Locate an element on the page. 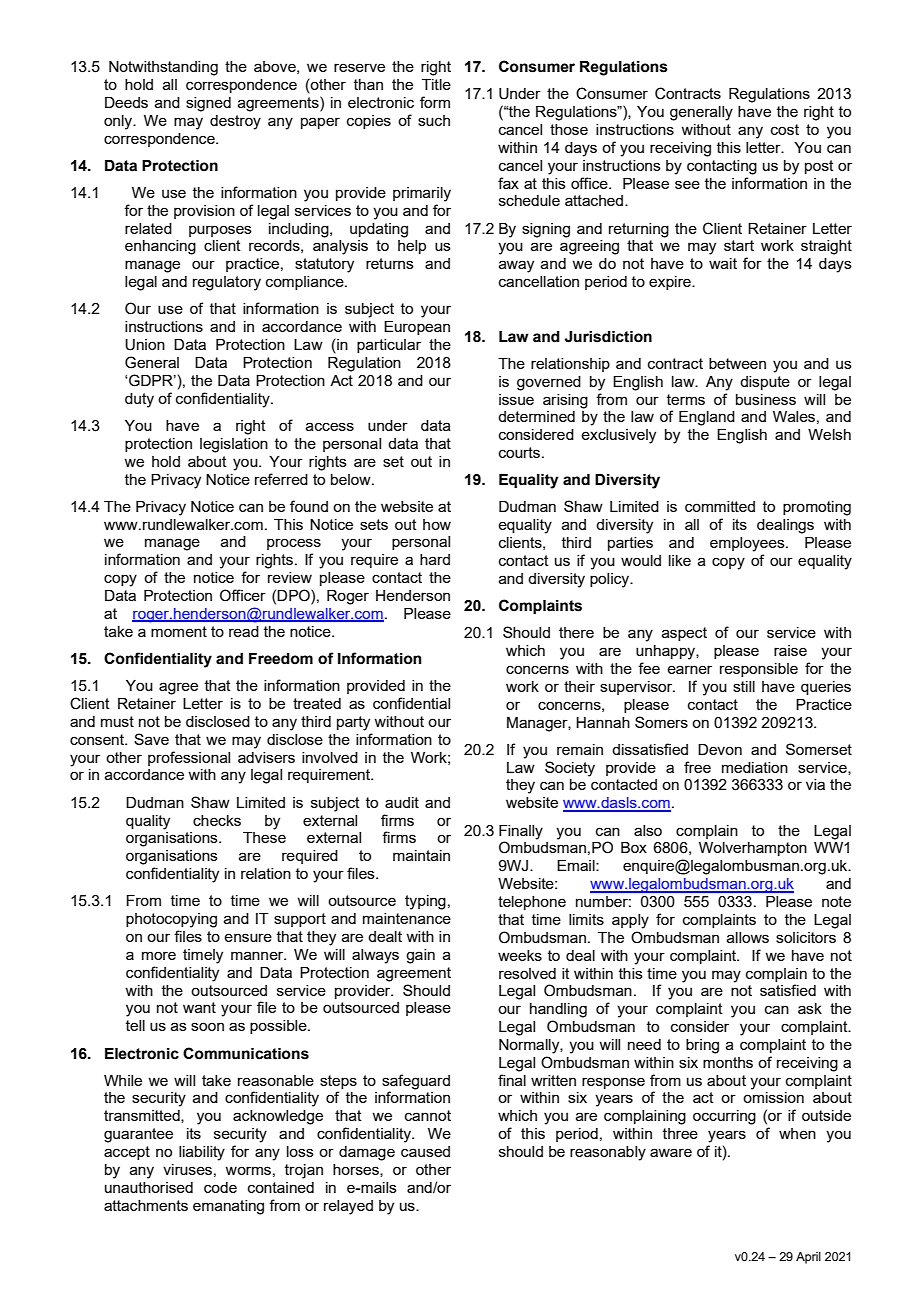  signed is located at coordinates (208, 104).
